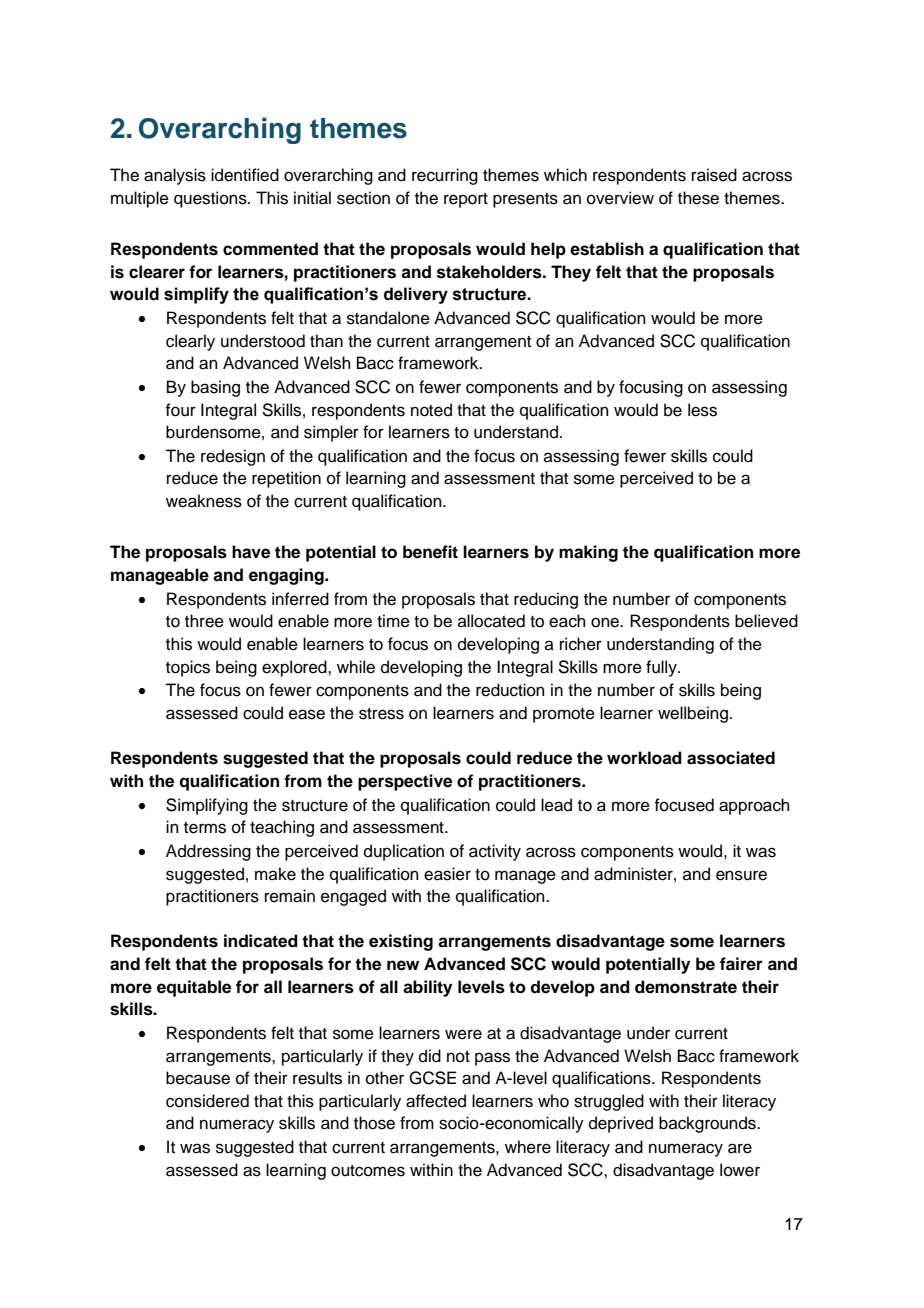  Describe the element at coordinates (466, 200) in the screenshot. I see `report` at that location.
